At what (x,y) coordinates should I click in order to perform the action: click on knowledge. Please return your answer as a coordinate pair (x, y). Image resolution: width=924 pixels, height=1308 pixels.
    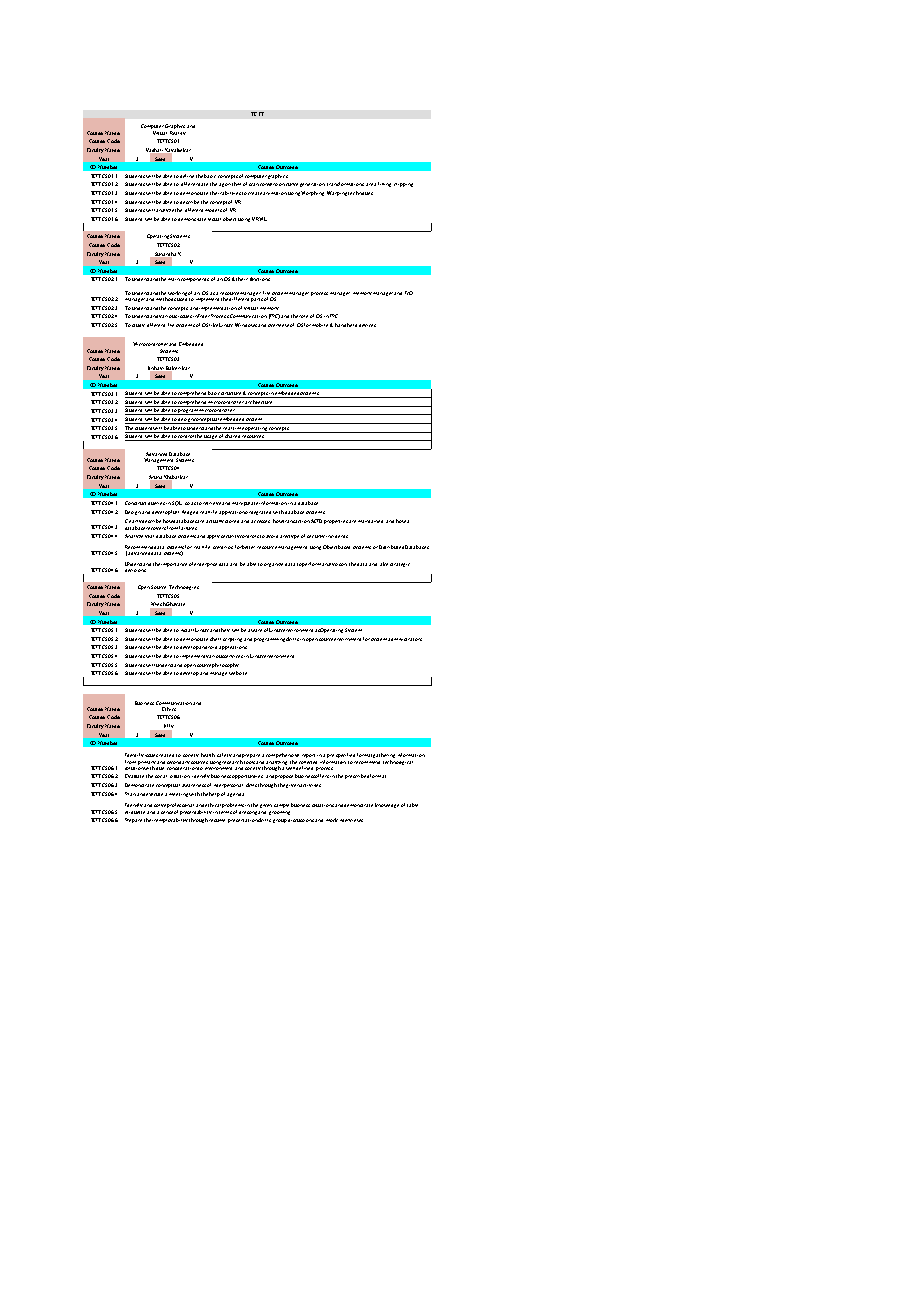
    Looking at the image, I should click on (387, 805).
